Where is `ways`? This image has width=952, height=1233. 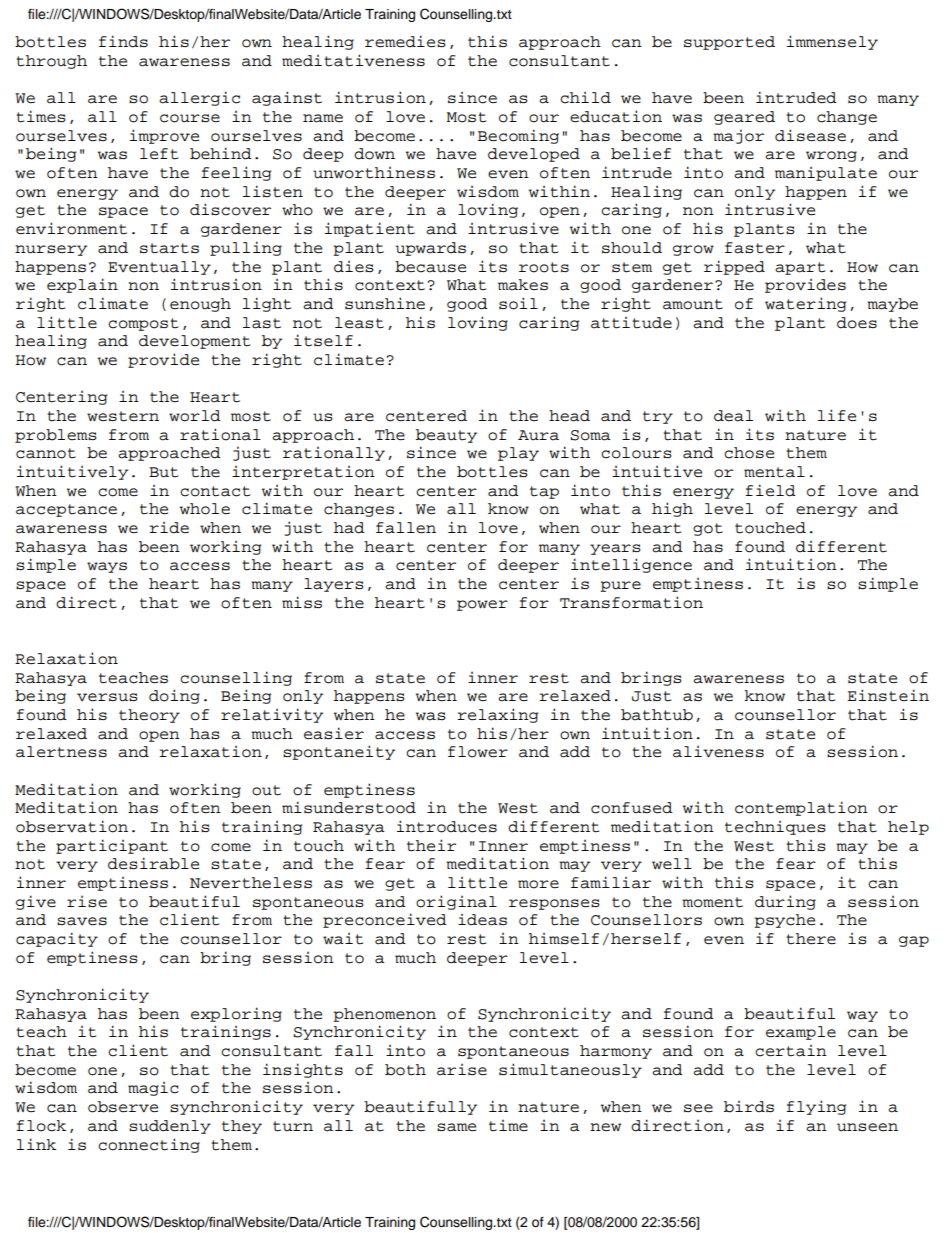 ways is located at coordinates (107, 567).
